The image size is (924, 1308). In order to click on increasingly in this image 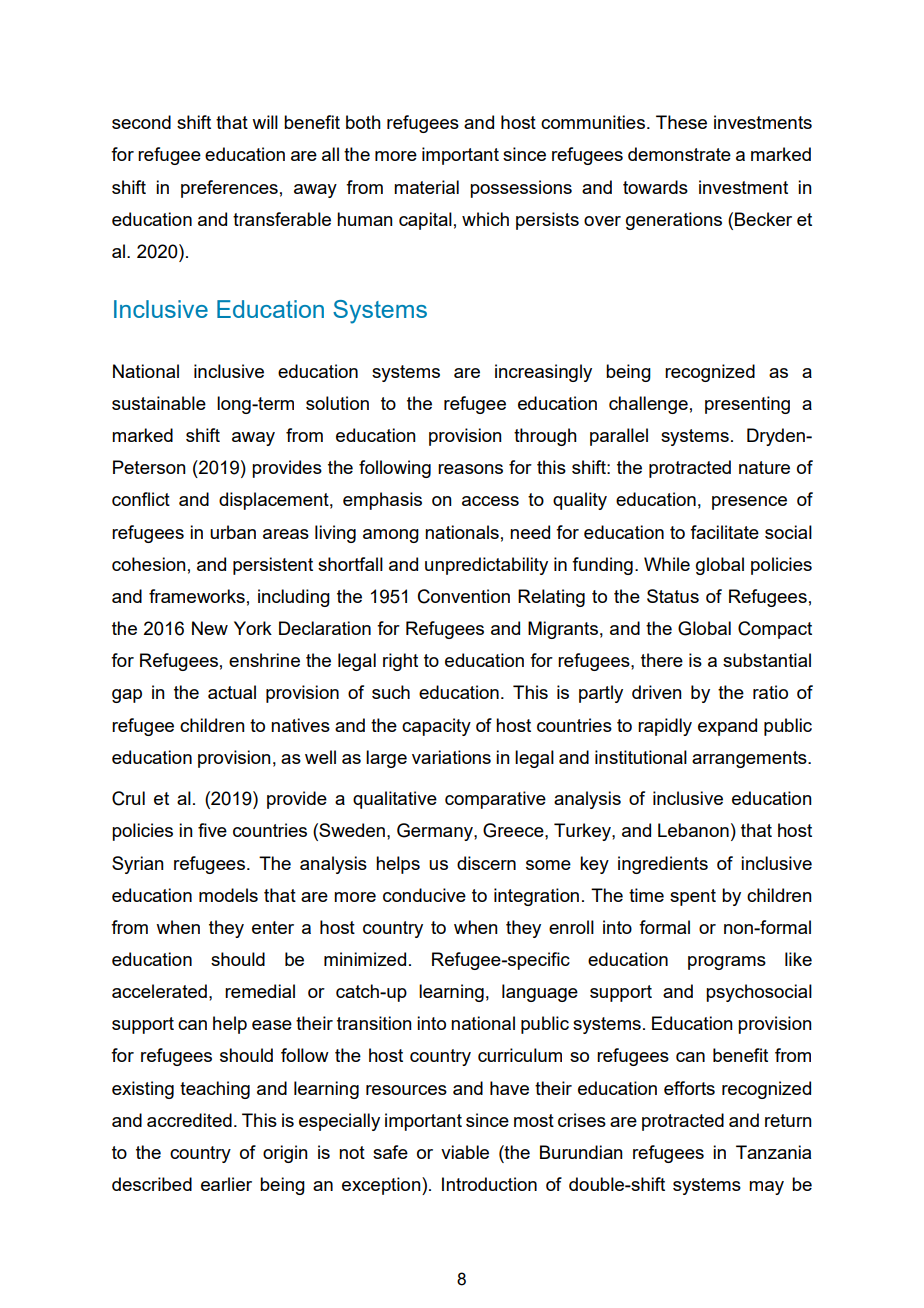, I will do `click(543, 373)`.
